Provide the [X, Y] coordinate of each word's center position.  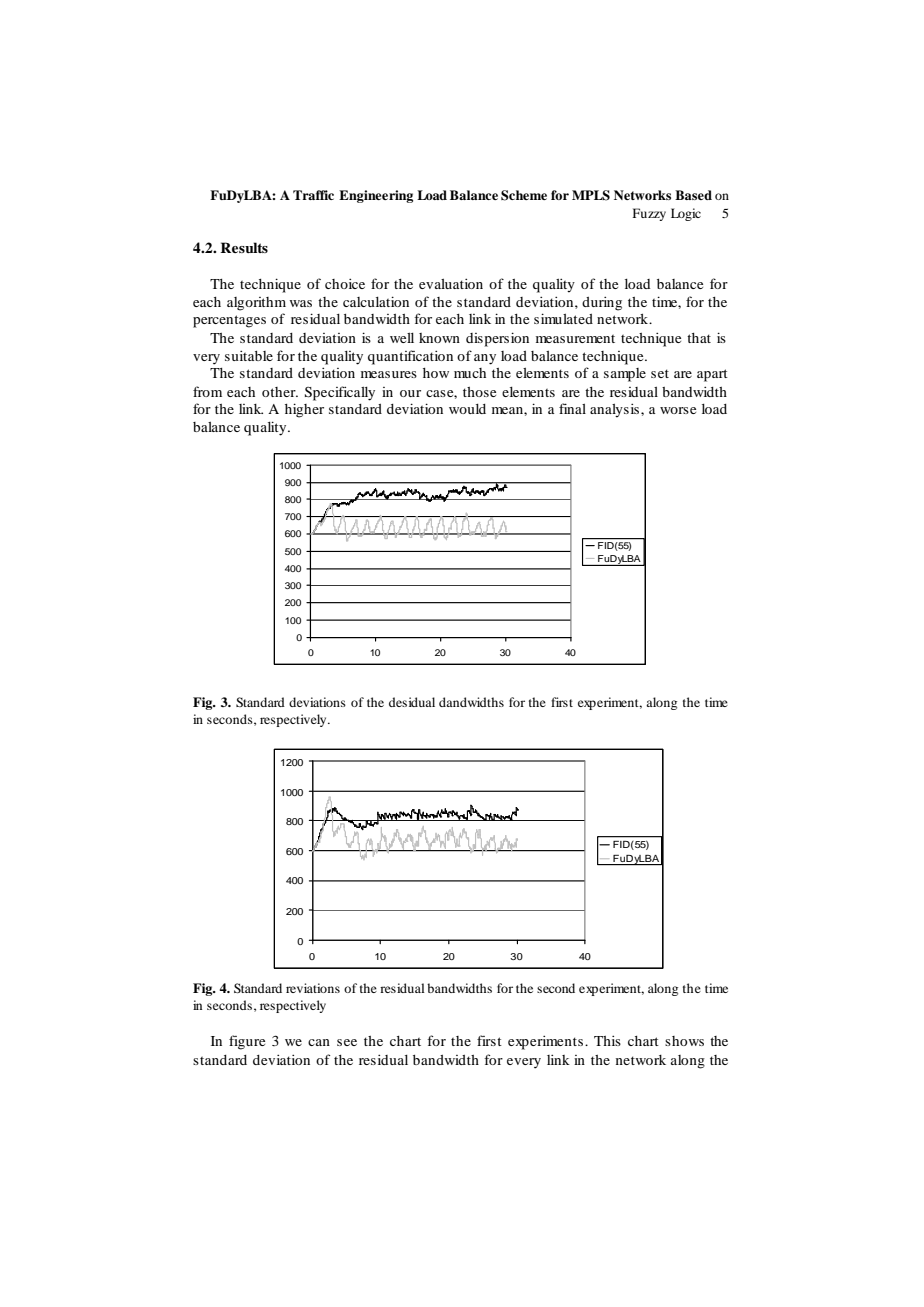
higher [304, 410]
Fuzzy [649, 214]
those [479, 392]
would [467, 409]
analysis [616, 410]
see [347, 1042]
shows [684, 1041]
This [607, 1040]
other [280, 392]
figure [247, 1042]
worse [678, 410]
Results [244, 247]
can [319, 1042]
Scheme [524, 195]
